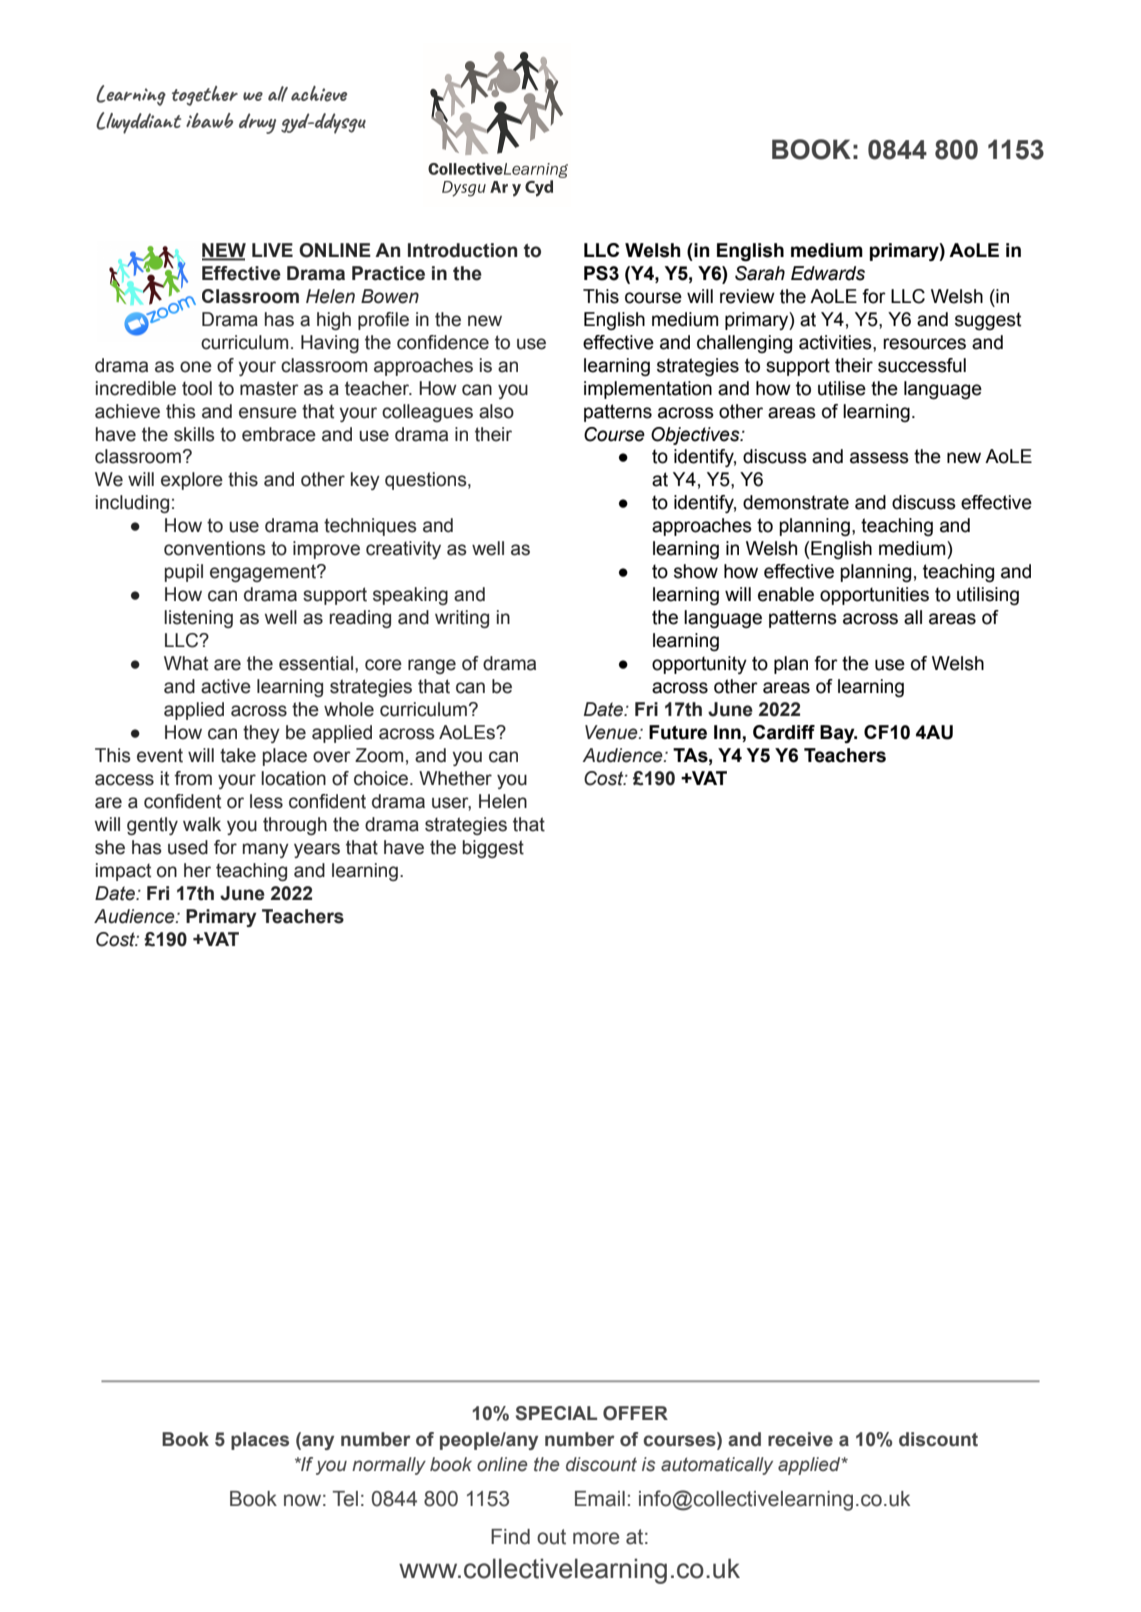  What do you see at coordinates (800, 1439) in the document?
I see `receive` at bounding box center [800, 1439].
